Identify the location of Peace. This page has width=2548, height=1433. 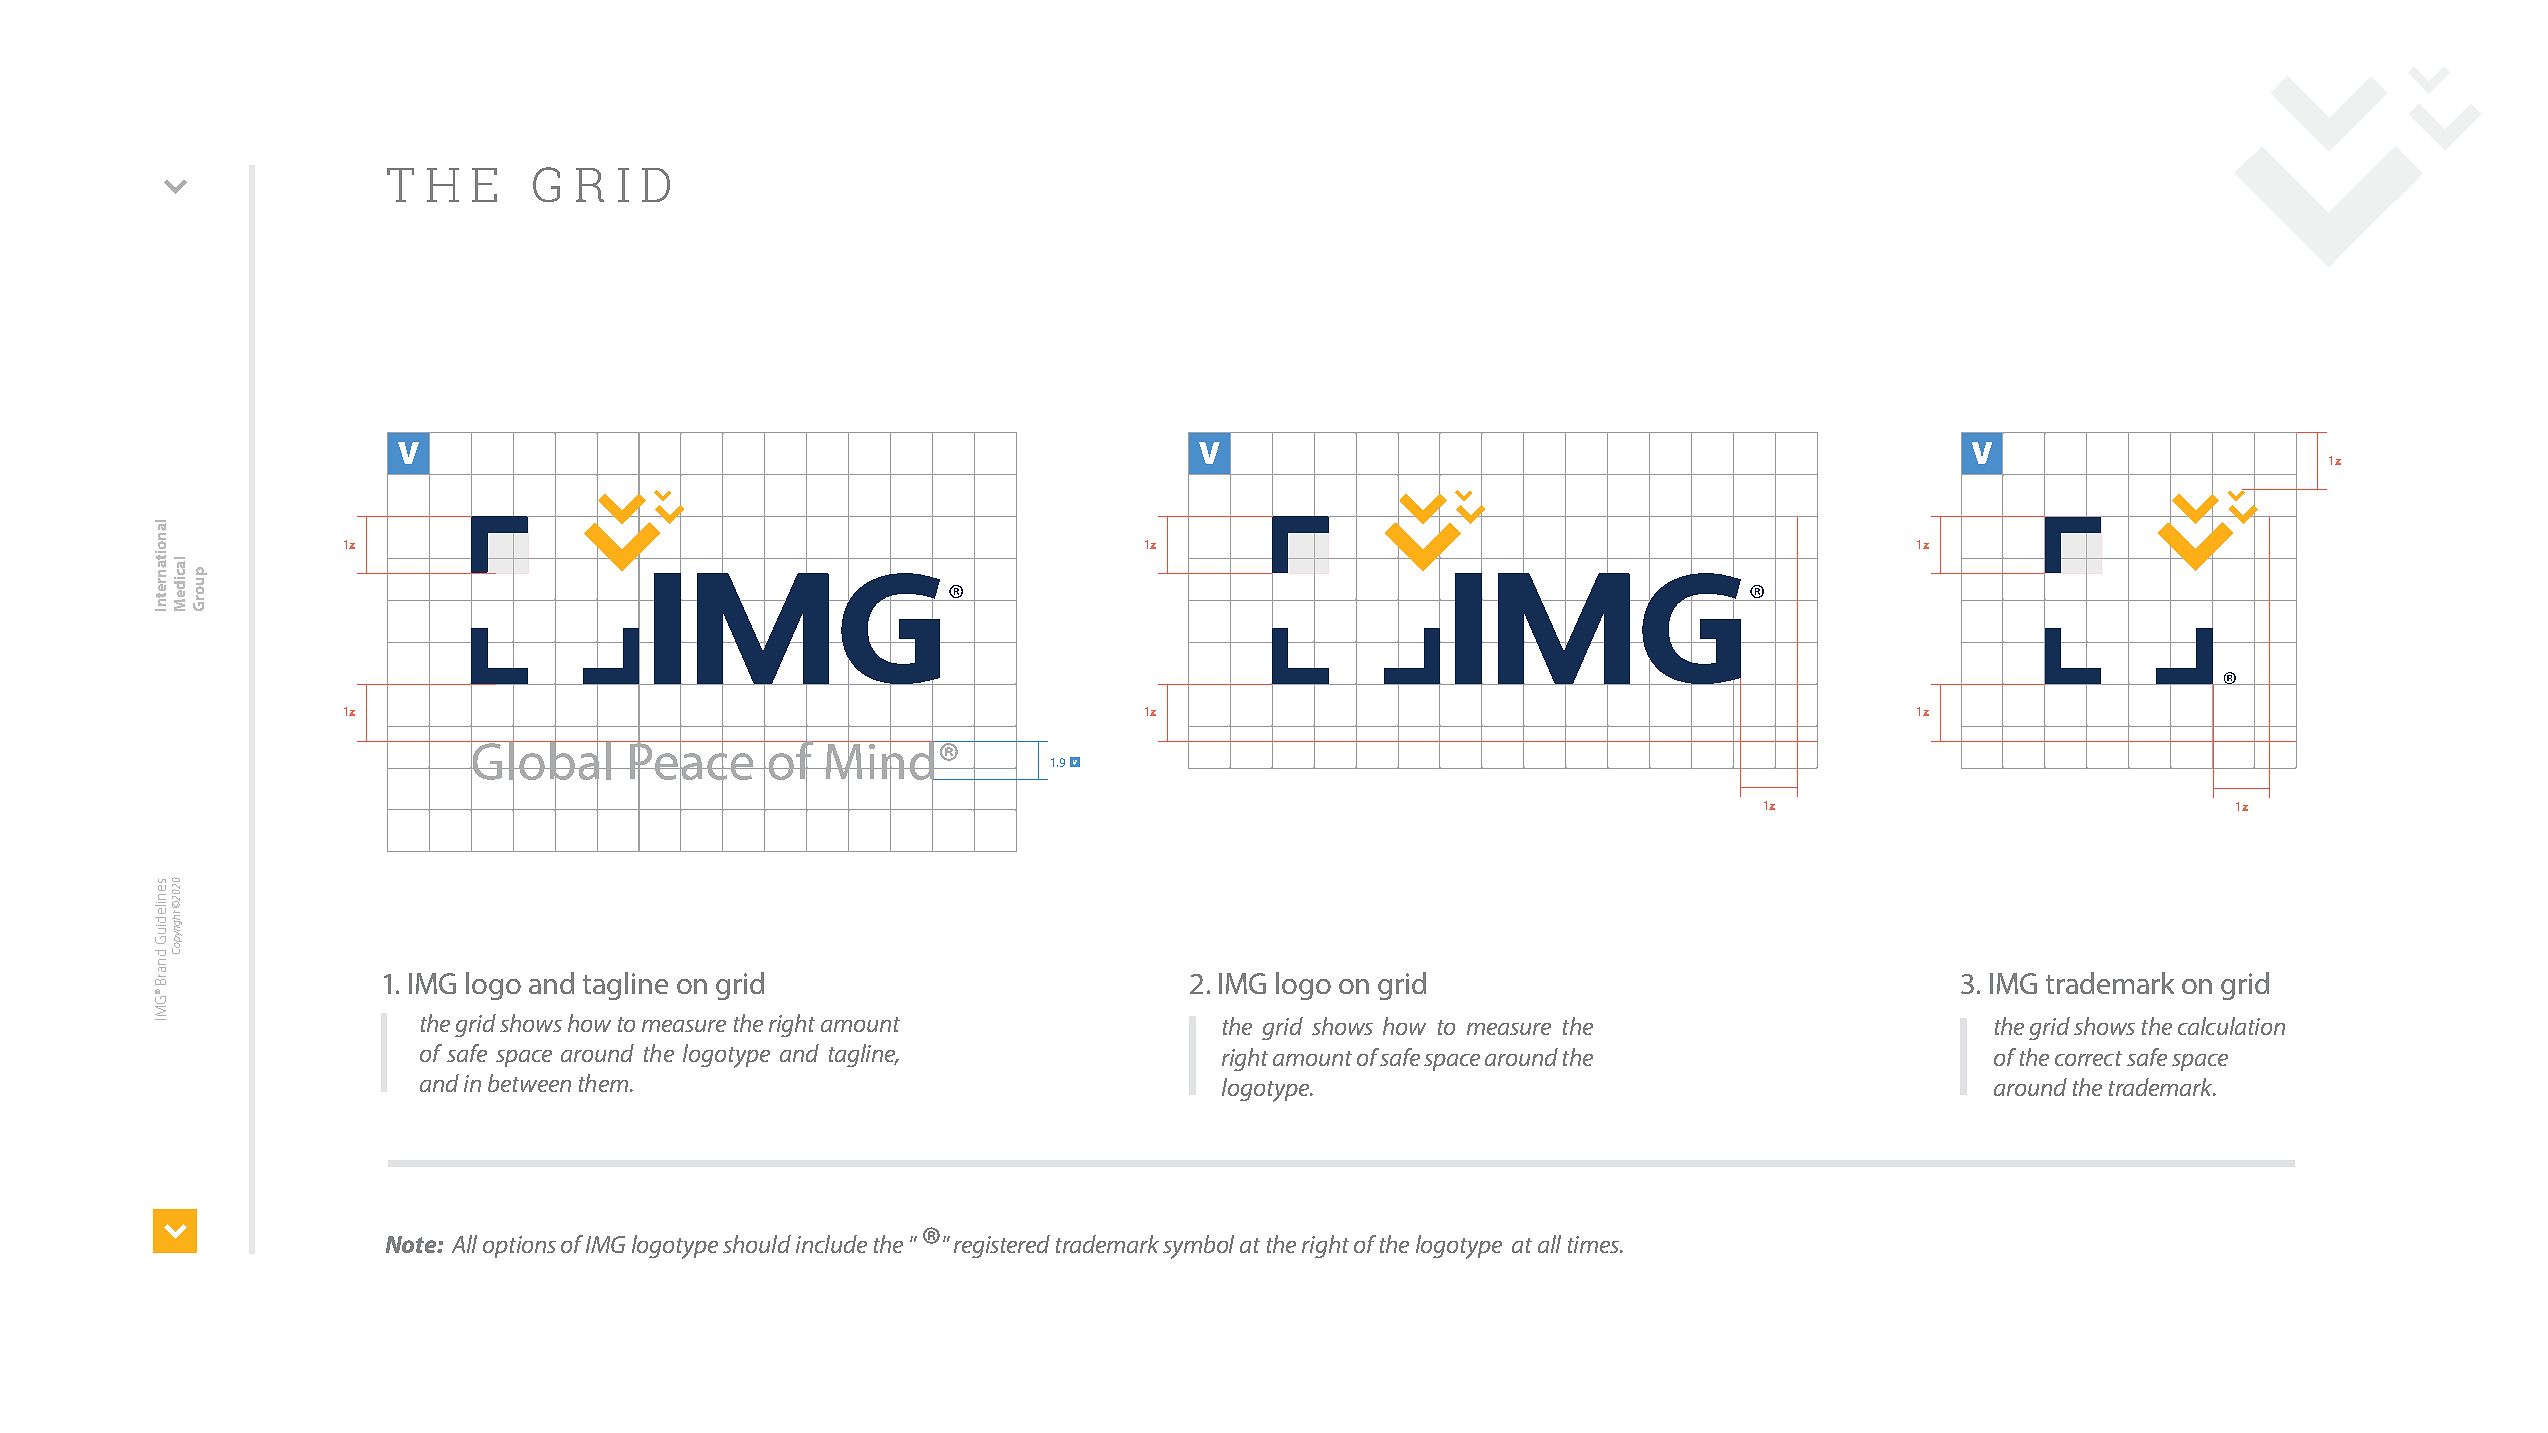
(692, 761).
